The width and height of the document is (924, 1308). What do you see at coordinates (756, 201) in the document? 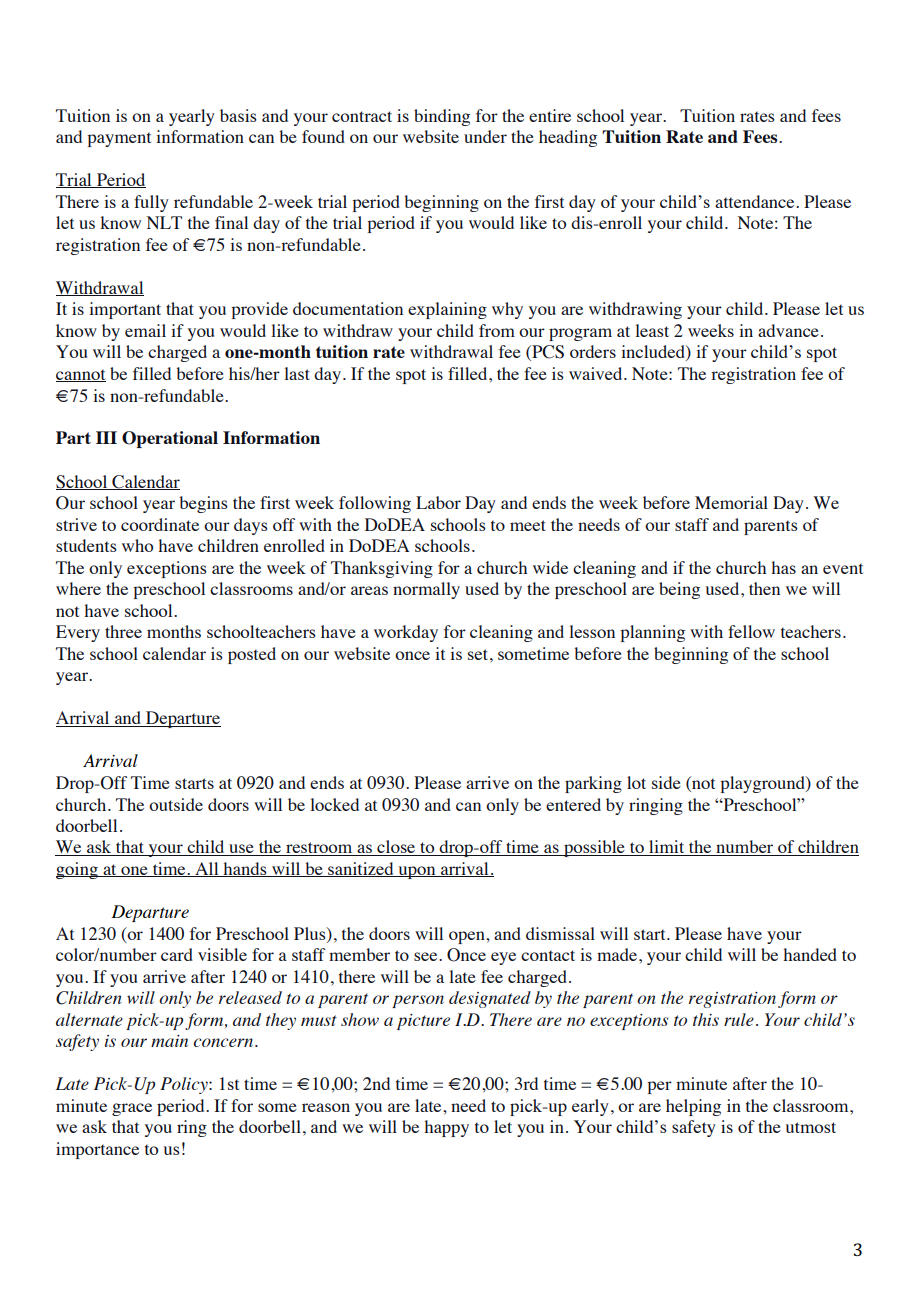
I see `attendance` at bounding box center [756, 201].
